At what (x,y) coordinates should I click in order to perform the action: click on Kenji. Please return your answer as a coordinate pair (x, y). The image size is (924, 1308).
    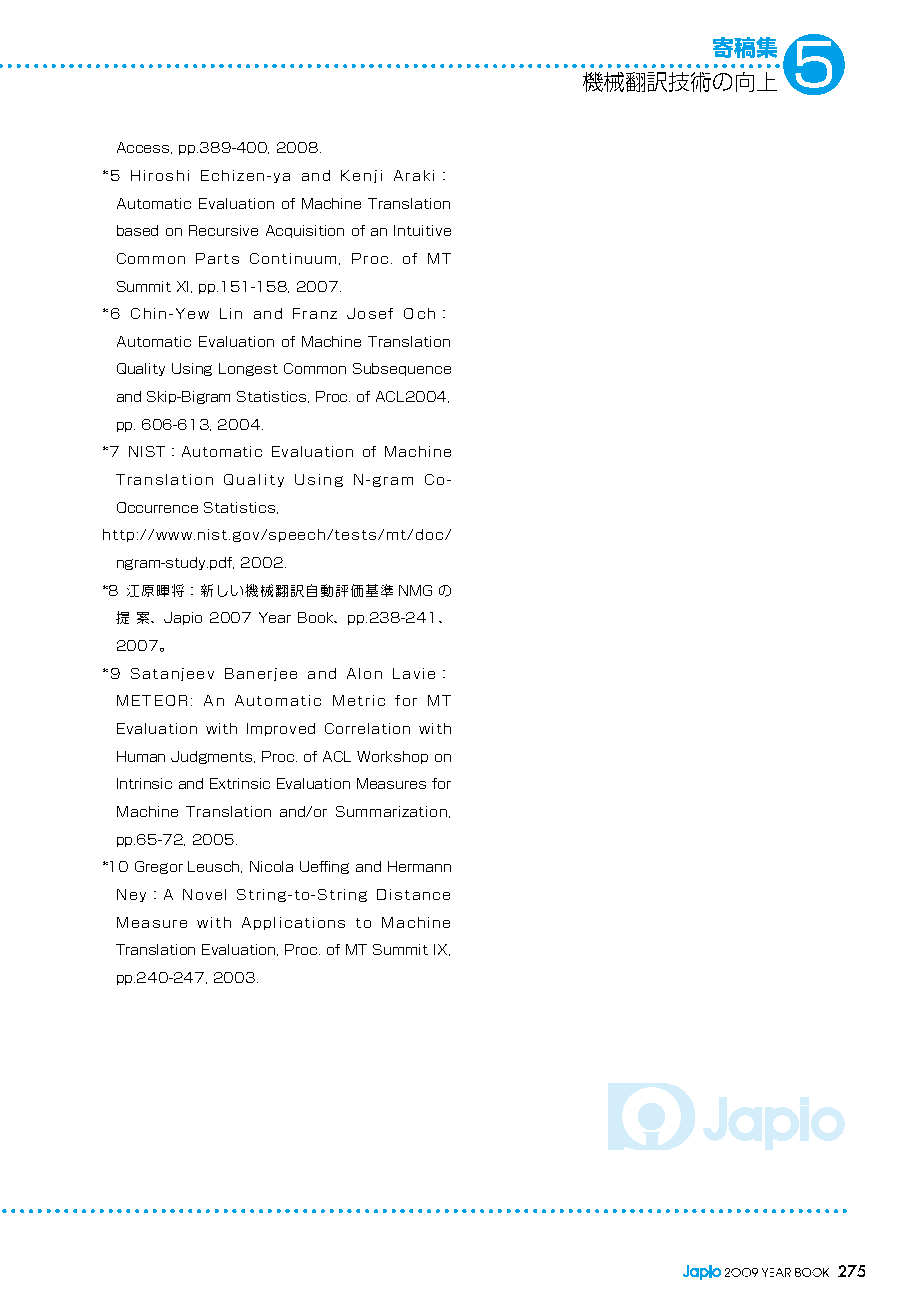
    Looking at the image, I should click on (361, 176).
